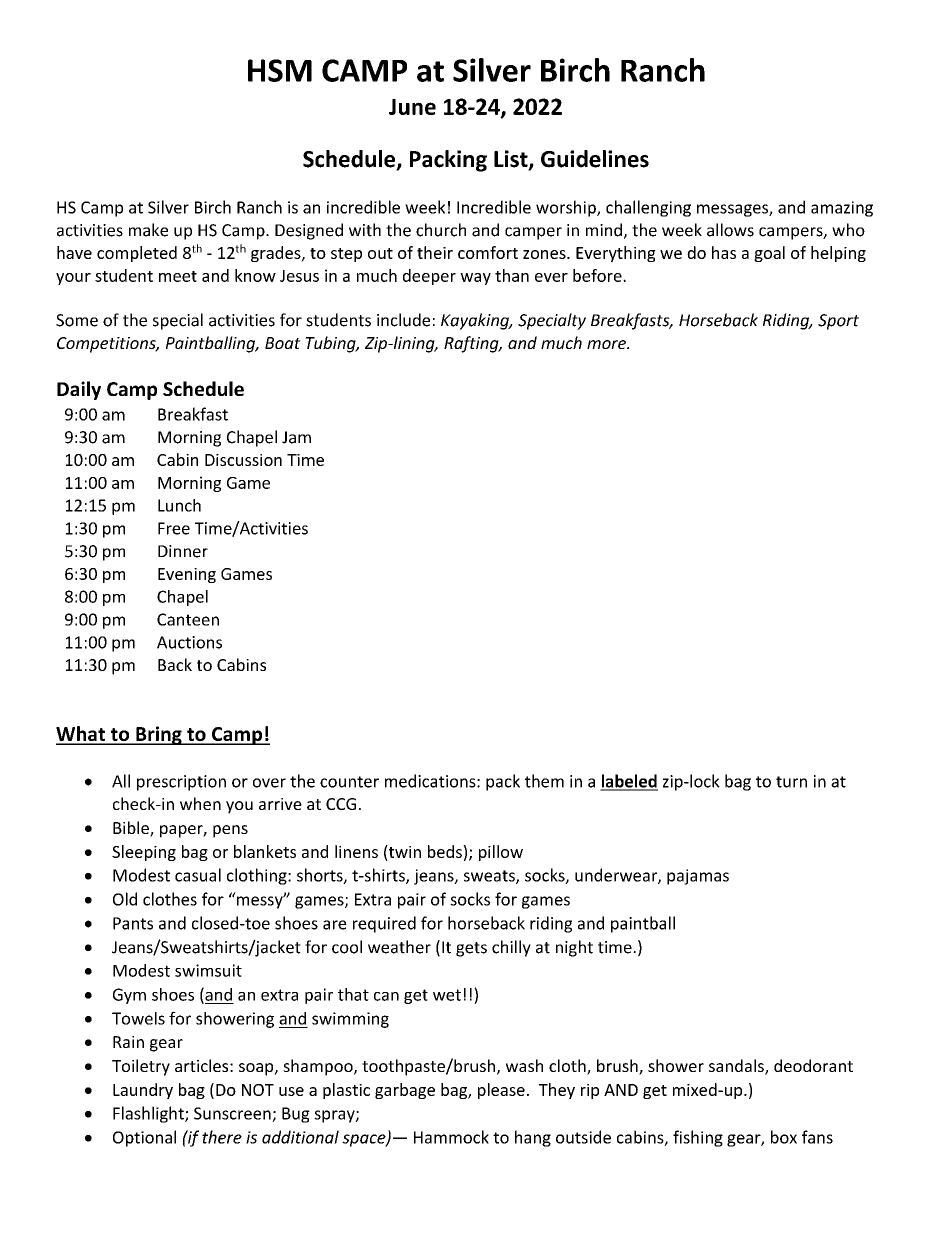 The image size is (952, 1233). I want to click on Flashlight, so click(149, 1114).
